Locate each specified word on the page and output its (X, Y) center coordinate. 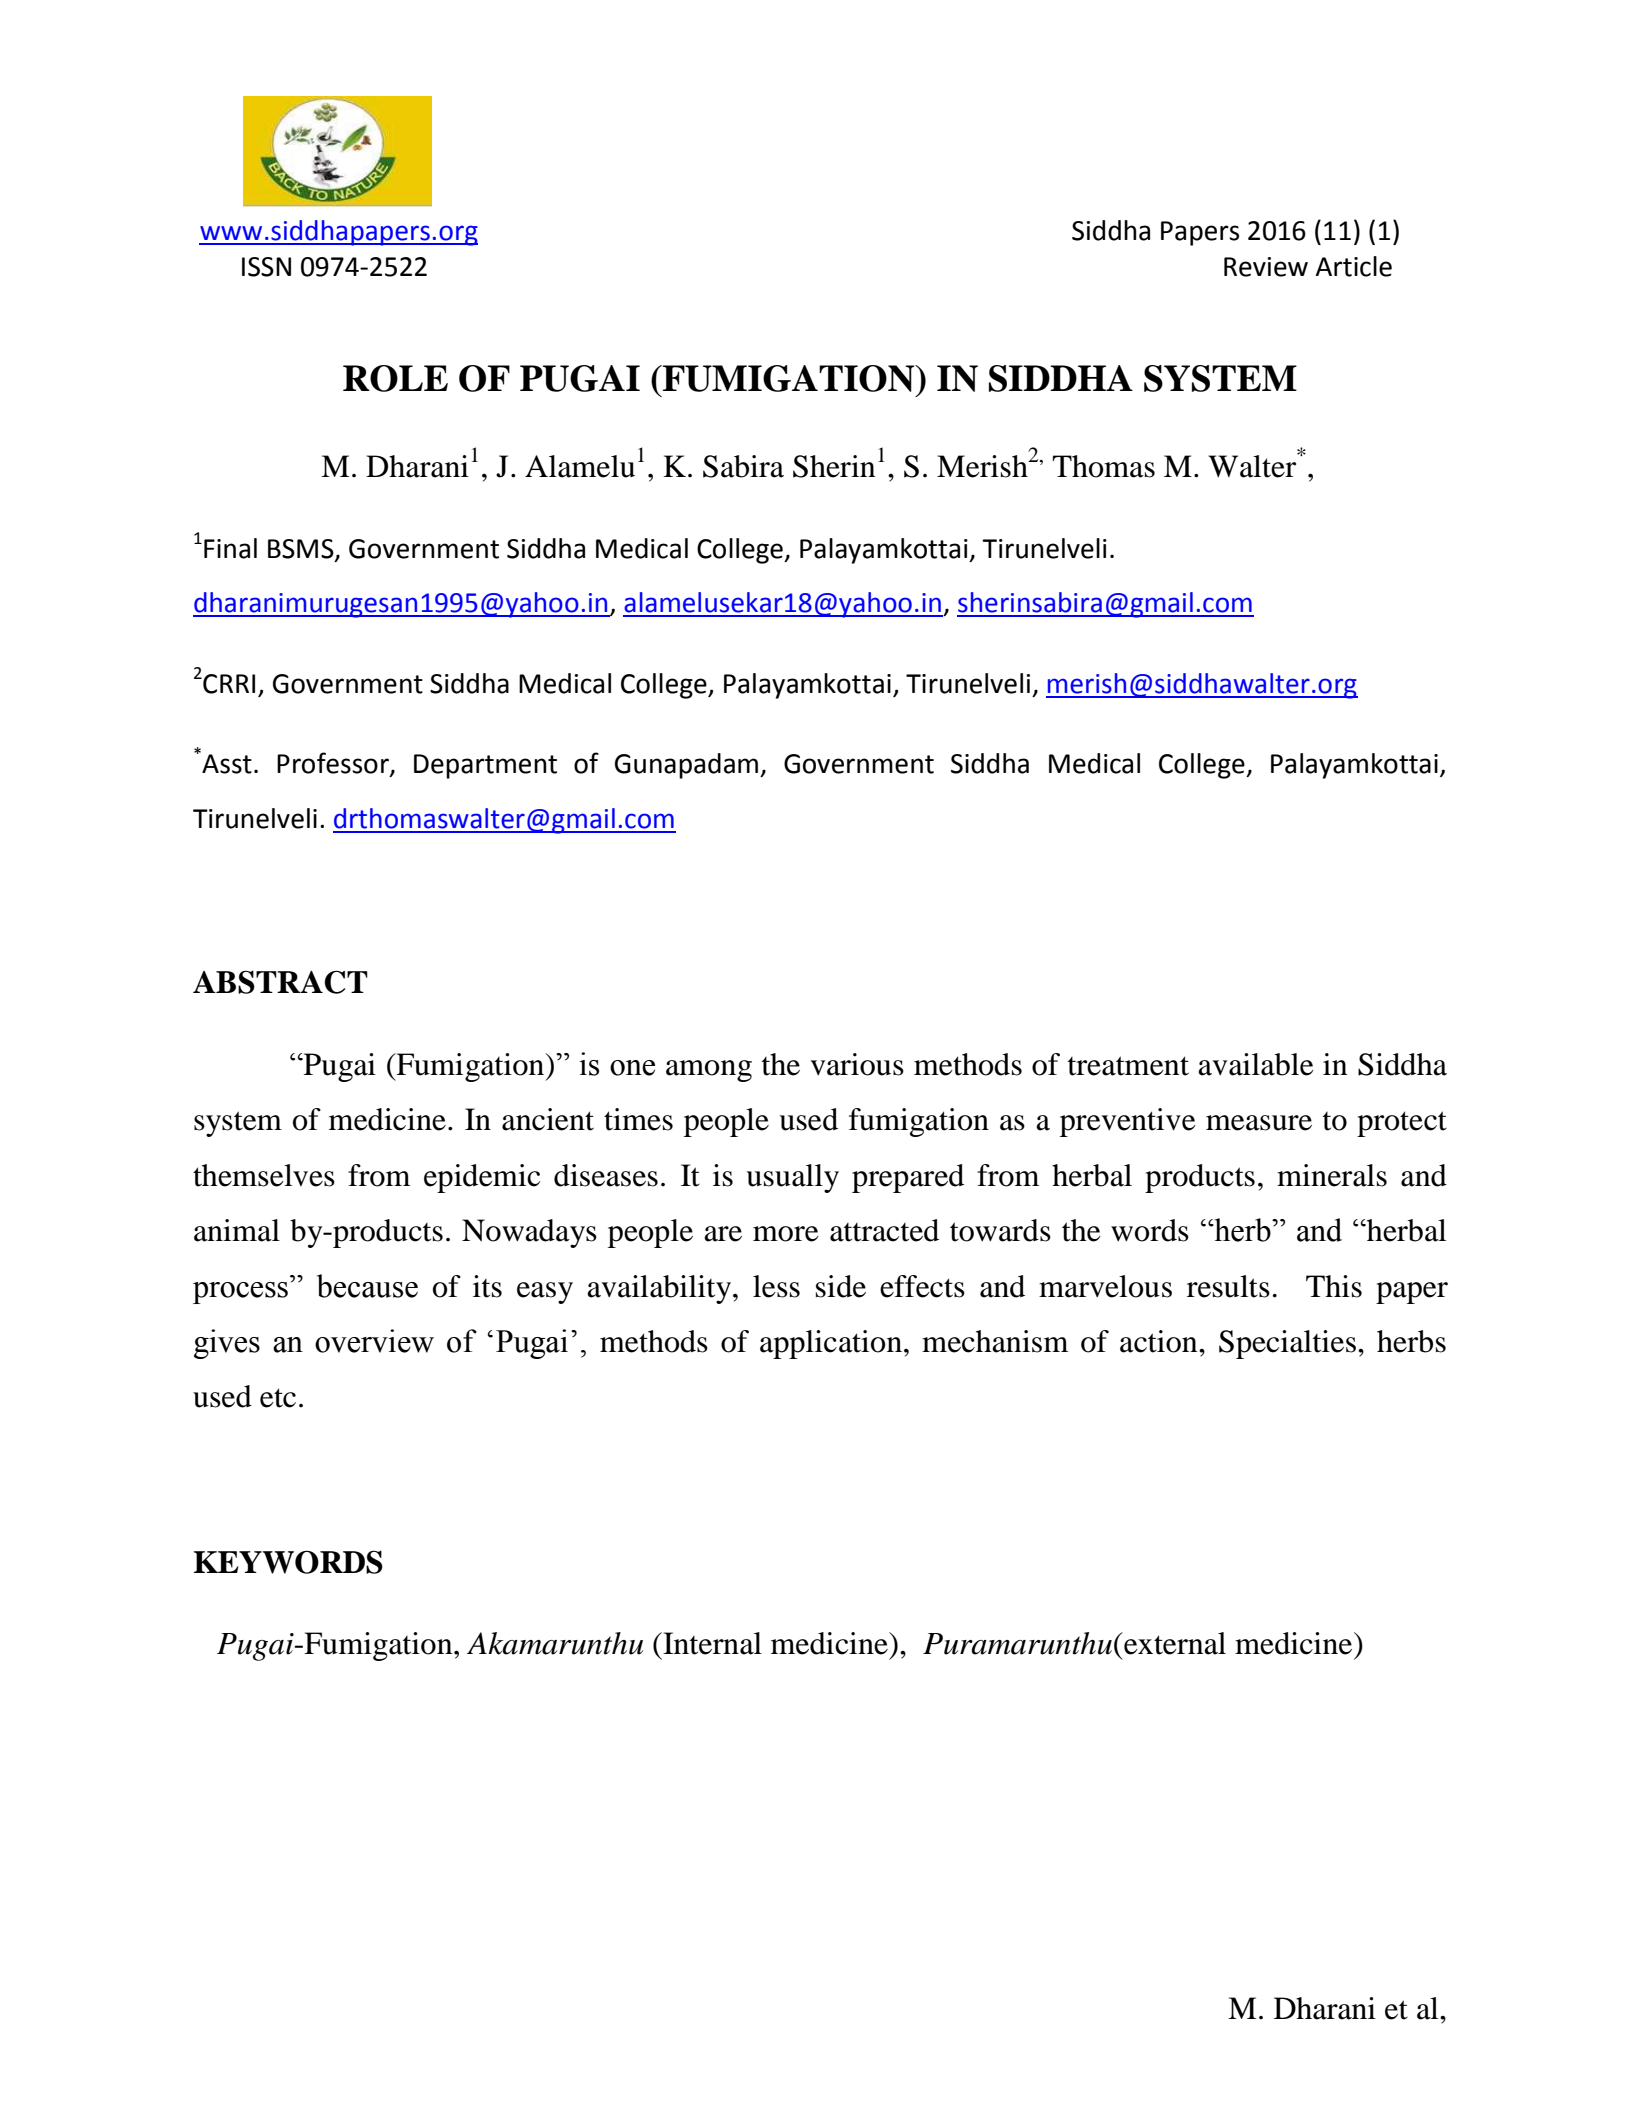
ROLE (395, 378)
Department (485, 766)
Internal (711, 1643)
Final (230, 548)
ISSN (266, 267)
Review (1266, 267)
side (841, 1286)
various (857, 1064)
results (1228, 1286)
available (1256, 1064)
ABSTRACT (280, 982)
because (367, 1286)
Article (1353, 266)
